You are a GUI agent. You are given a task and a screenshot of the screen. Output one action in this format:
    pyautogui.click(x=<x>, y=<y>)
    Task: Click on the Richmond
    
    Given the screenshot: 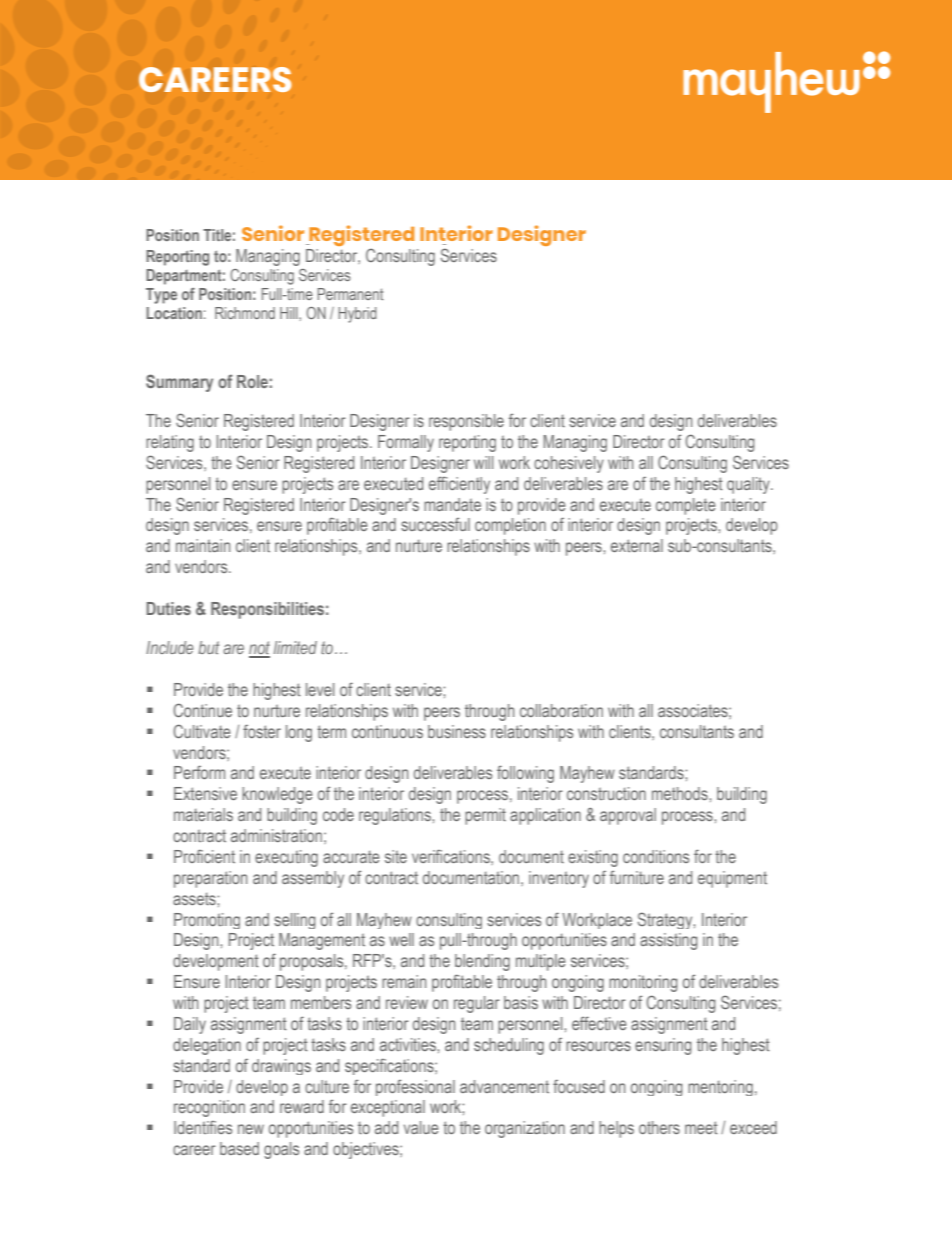 What is the action you would take?
    pyautogui.click(x=245, y=313)
